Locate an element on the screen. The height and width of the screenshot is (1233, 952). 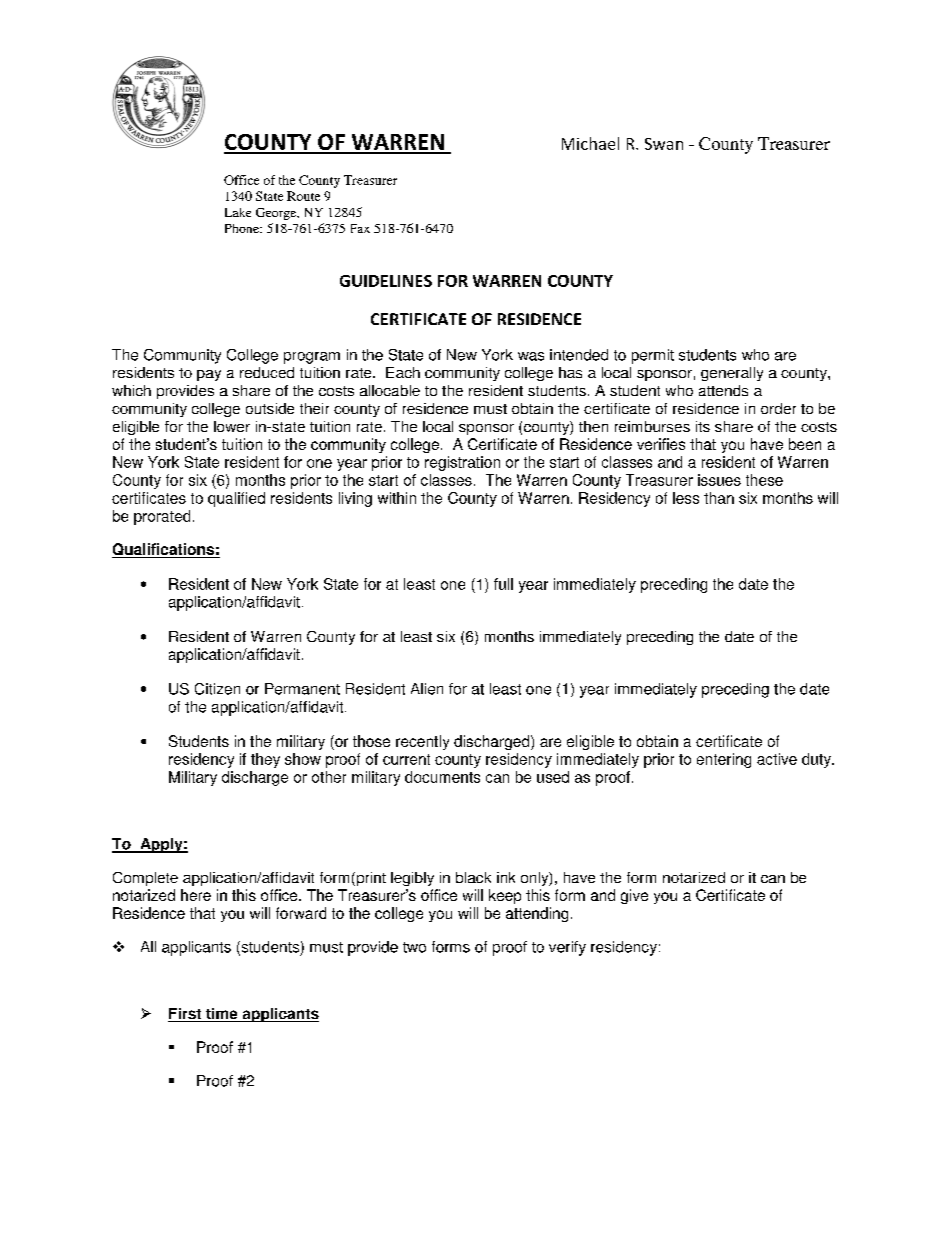
than is located at coordinates (719, 498).
